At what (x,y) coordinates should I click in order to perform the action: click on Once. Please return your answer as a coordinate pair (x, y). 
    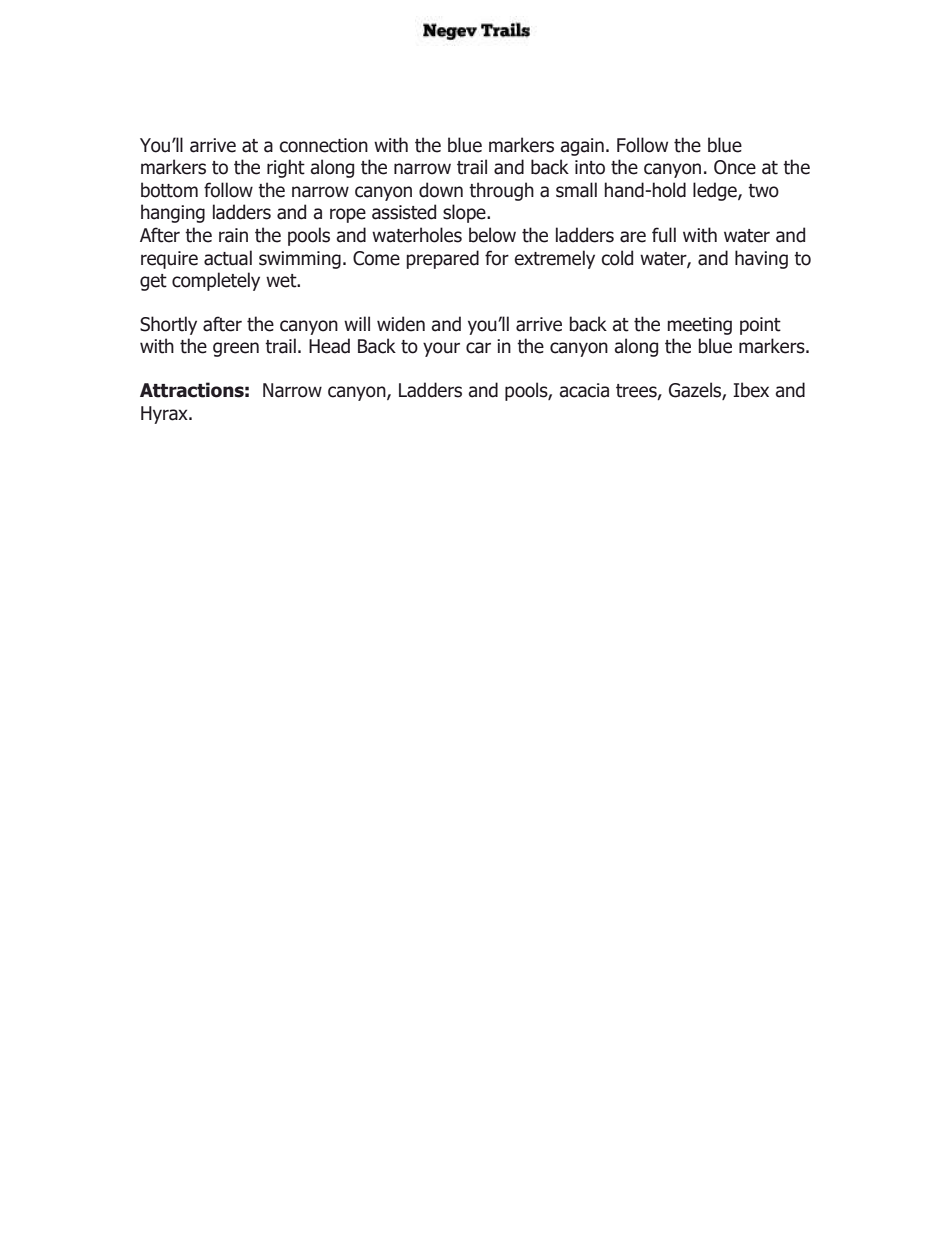
    Looking at the image, I should click on (735, 167).
